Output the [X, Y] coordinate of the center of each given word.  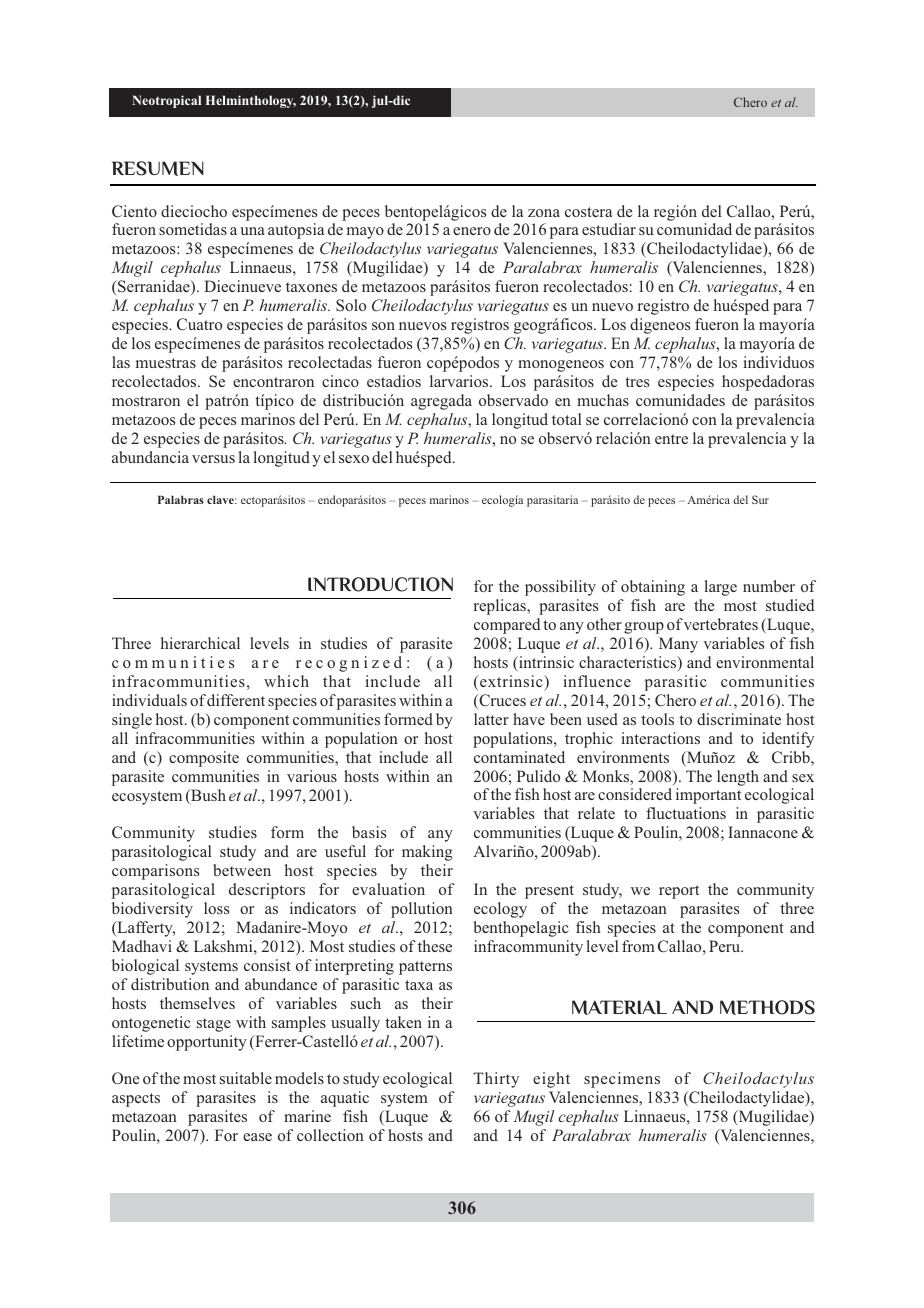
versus [213, 459]
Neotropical [166, 101]
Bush [207, 796]
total [567, 419]
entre [671, 439]
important [708, 796]
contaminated [519, 757]
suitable [246, 1078]
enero [472, 231]
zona [544, 213]
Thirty [496, 1080]
